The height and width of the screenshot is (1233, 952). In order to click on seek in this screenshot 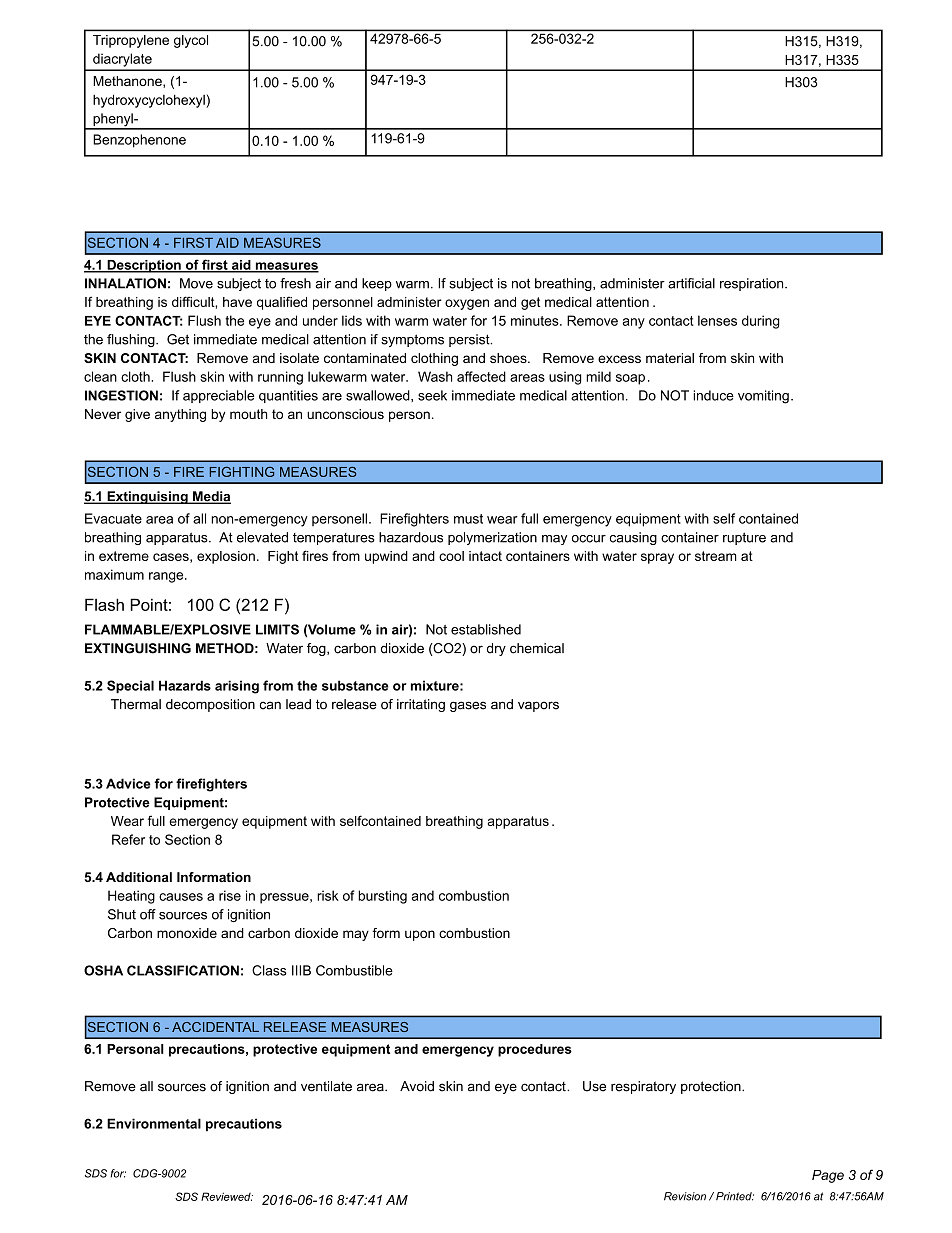, I will do `click(432, 395)`.
